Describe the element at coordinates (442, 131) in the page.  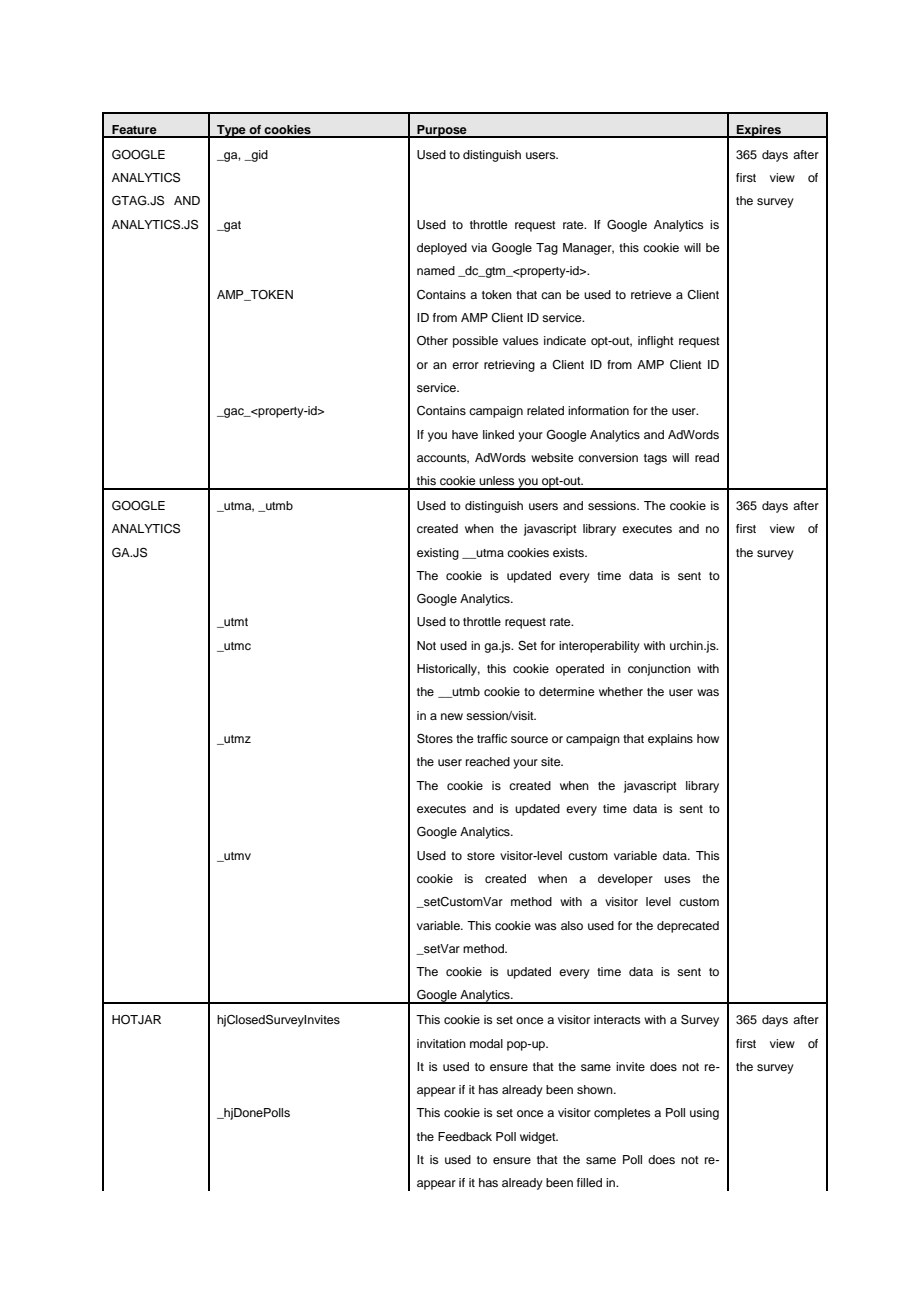
I see `Purpose` at that location.
